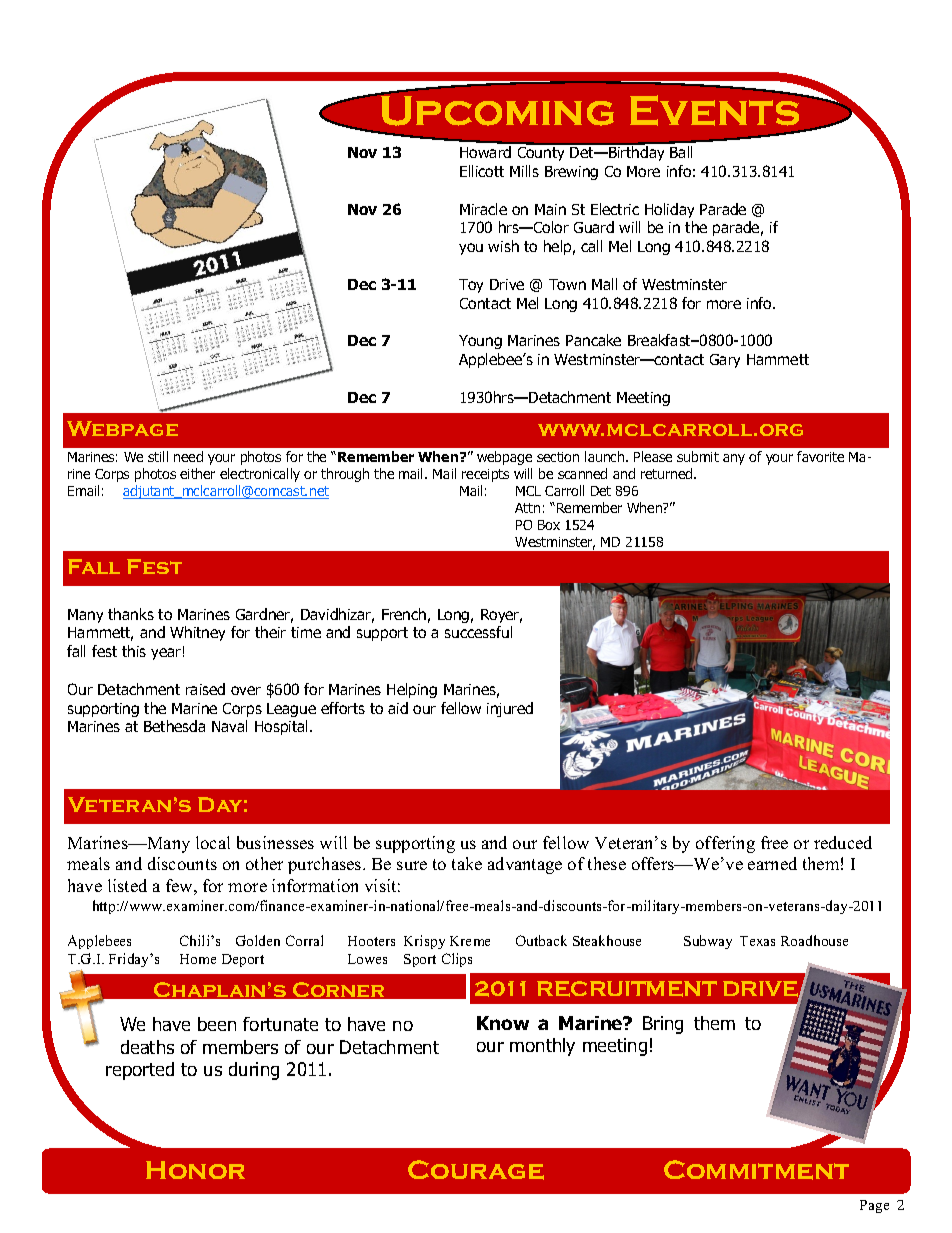  I want to click on take, so click(467, 863).
